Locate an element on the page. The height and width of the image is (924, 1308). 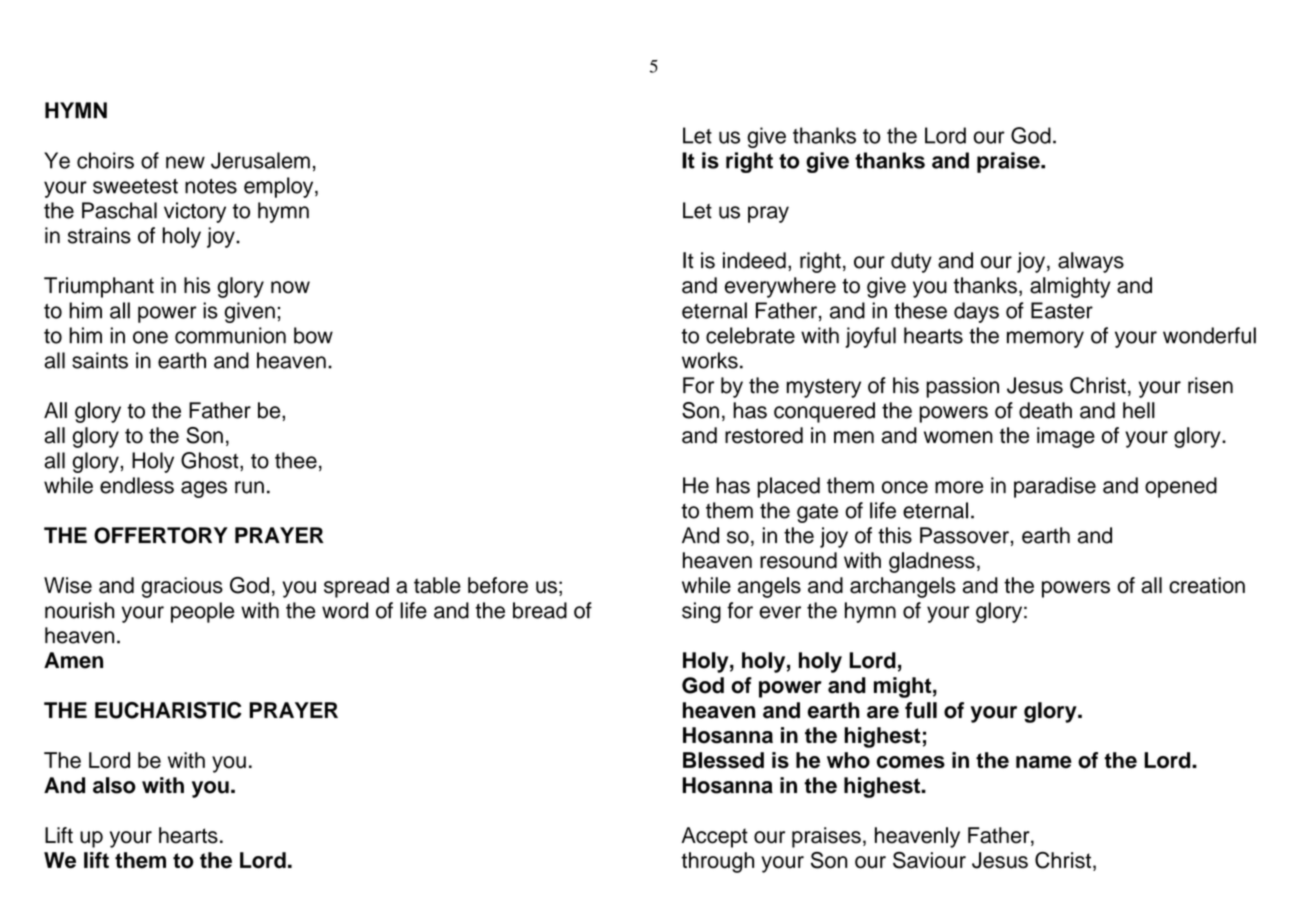
Saviour is located at coordinates (929, 860).
